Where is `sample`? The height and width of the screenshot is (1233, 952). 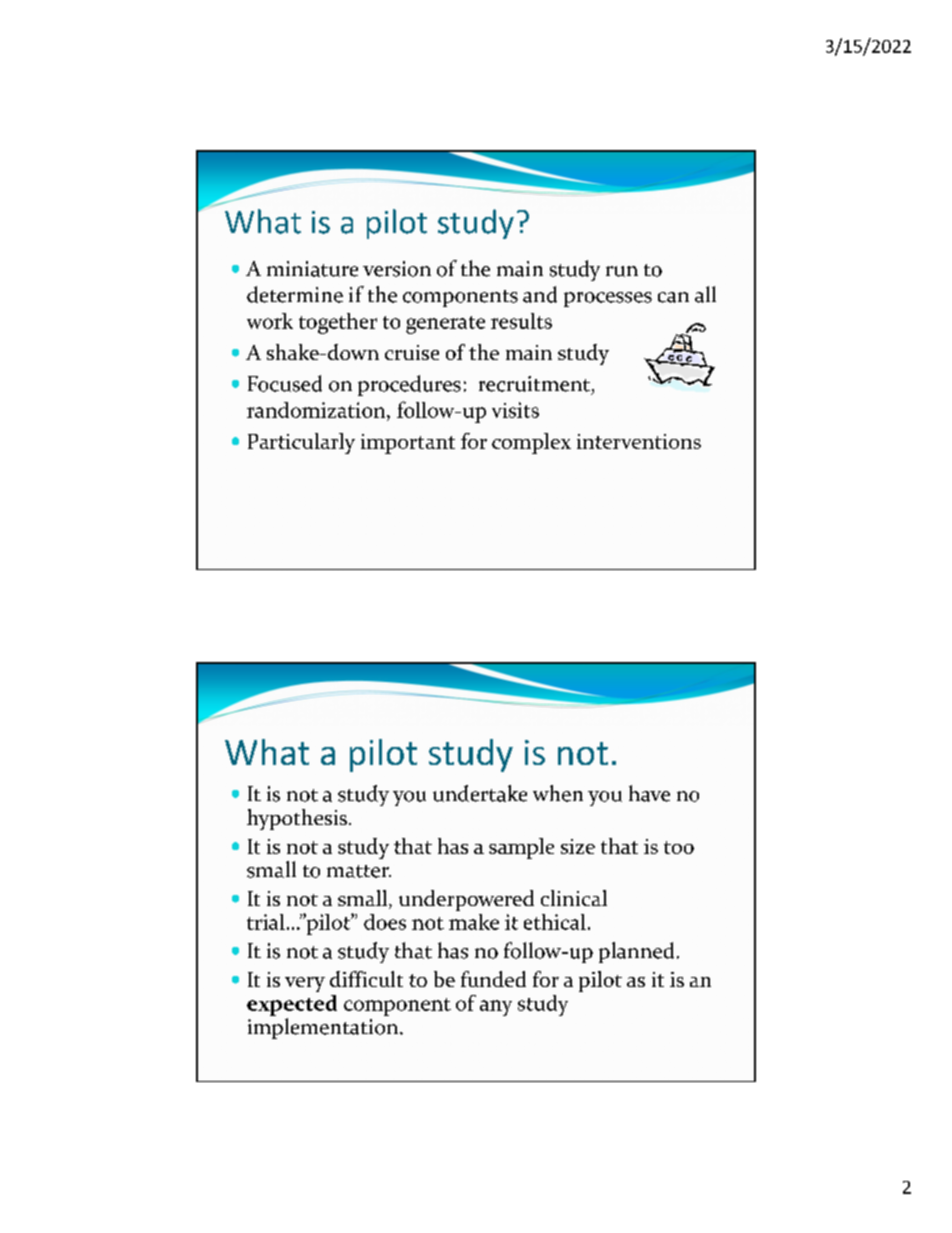
sample is located at coordinates (521, 848).
